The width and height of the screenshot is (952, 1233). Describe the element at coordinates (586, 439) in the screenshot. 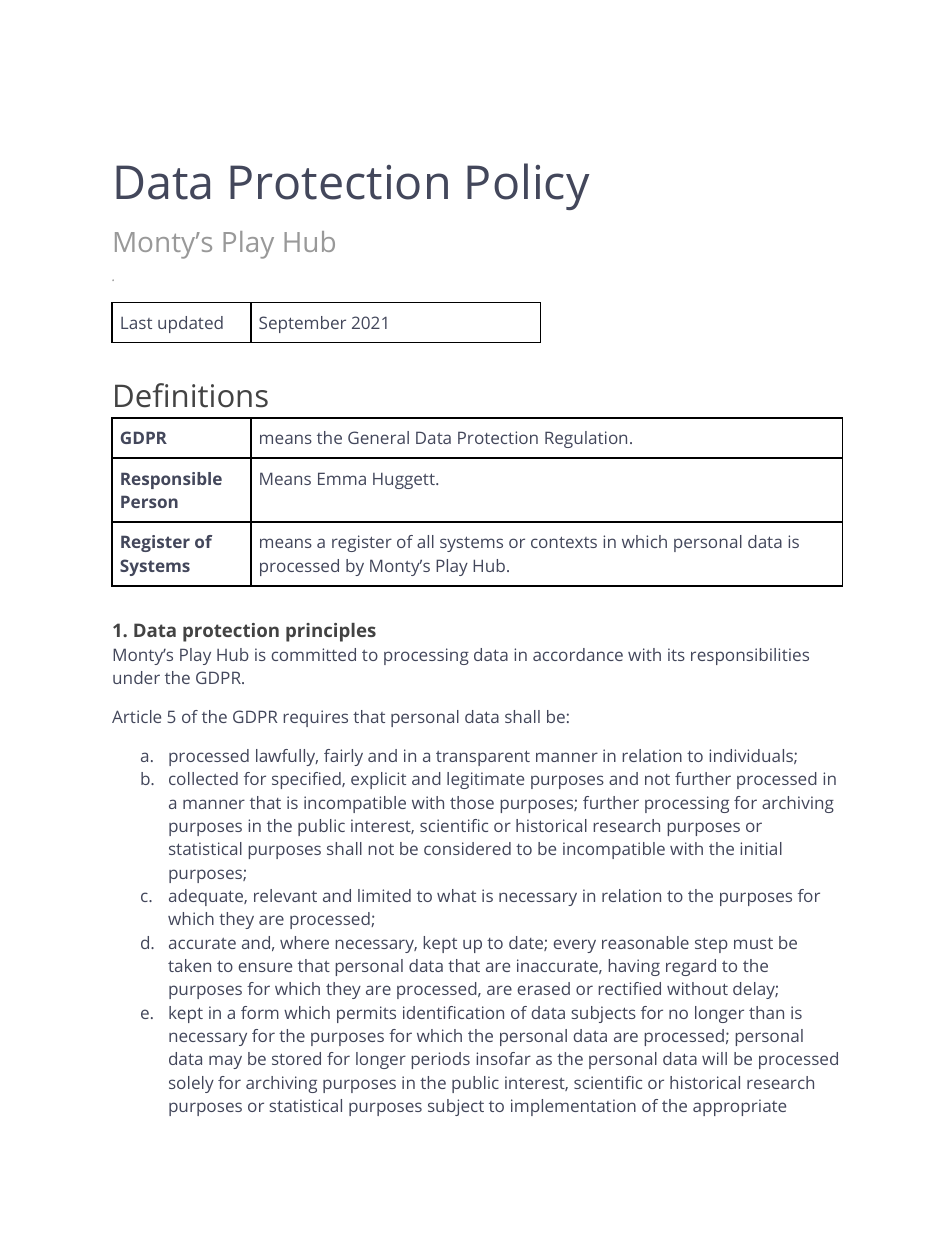

I see `Regulation` at that location.
